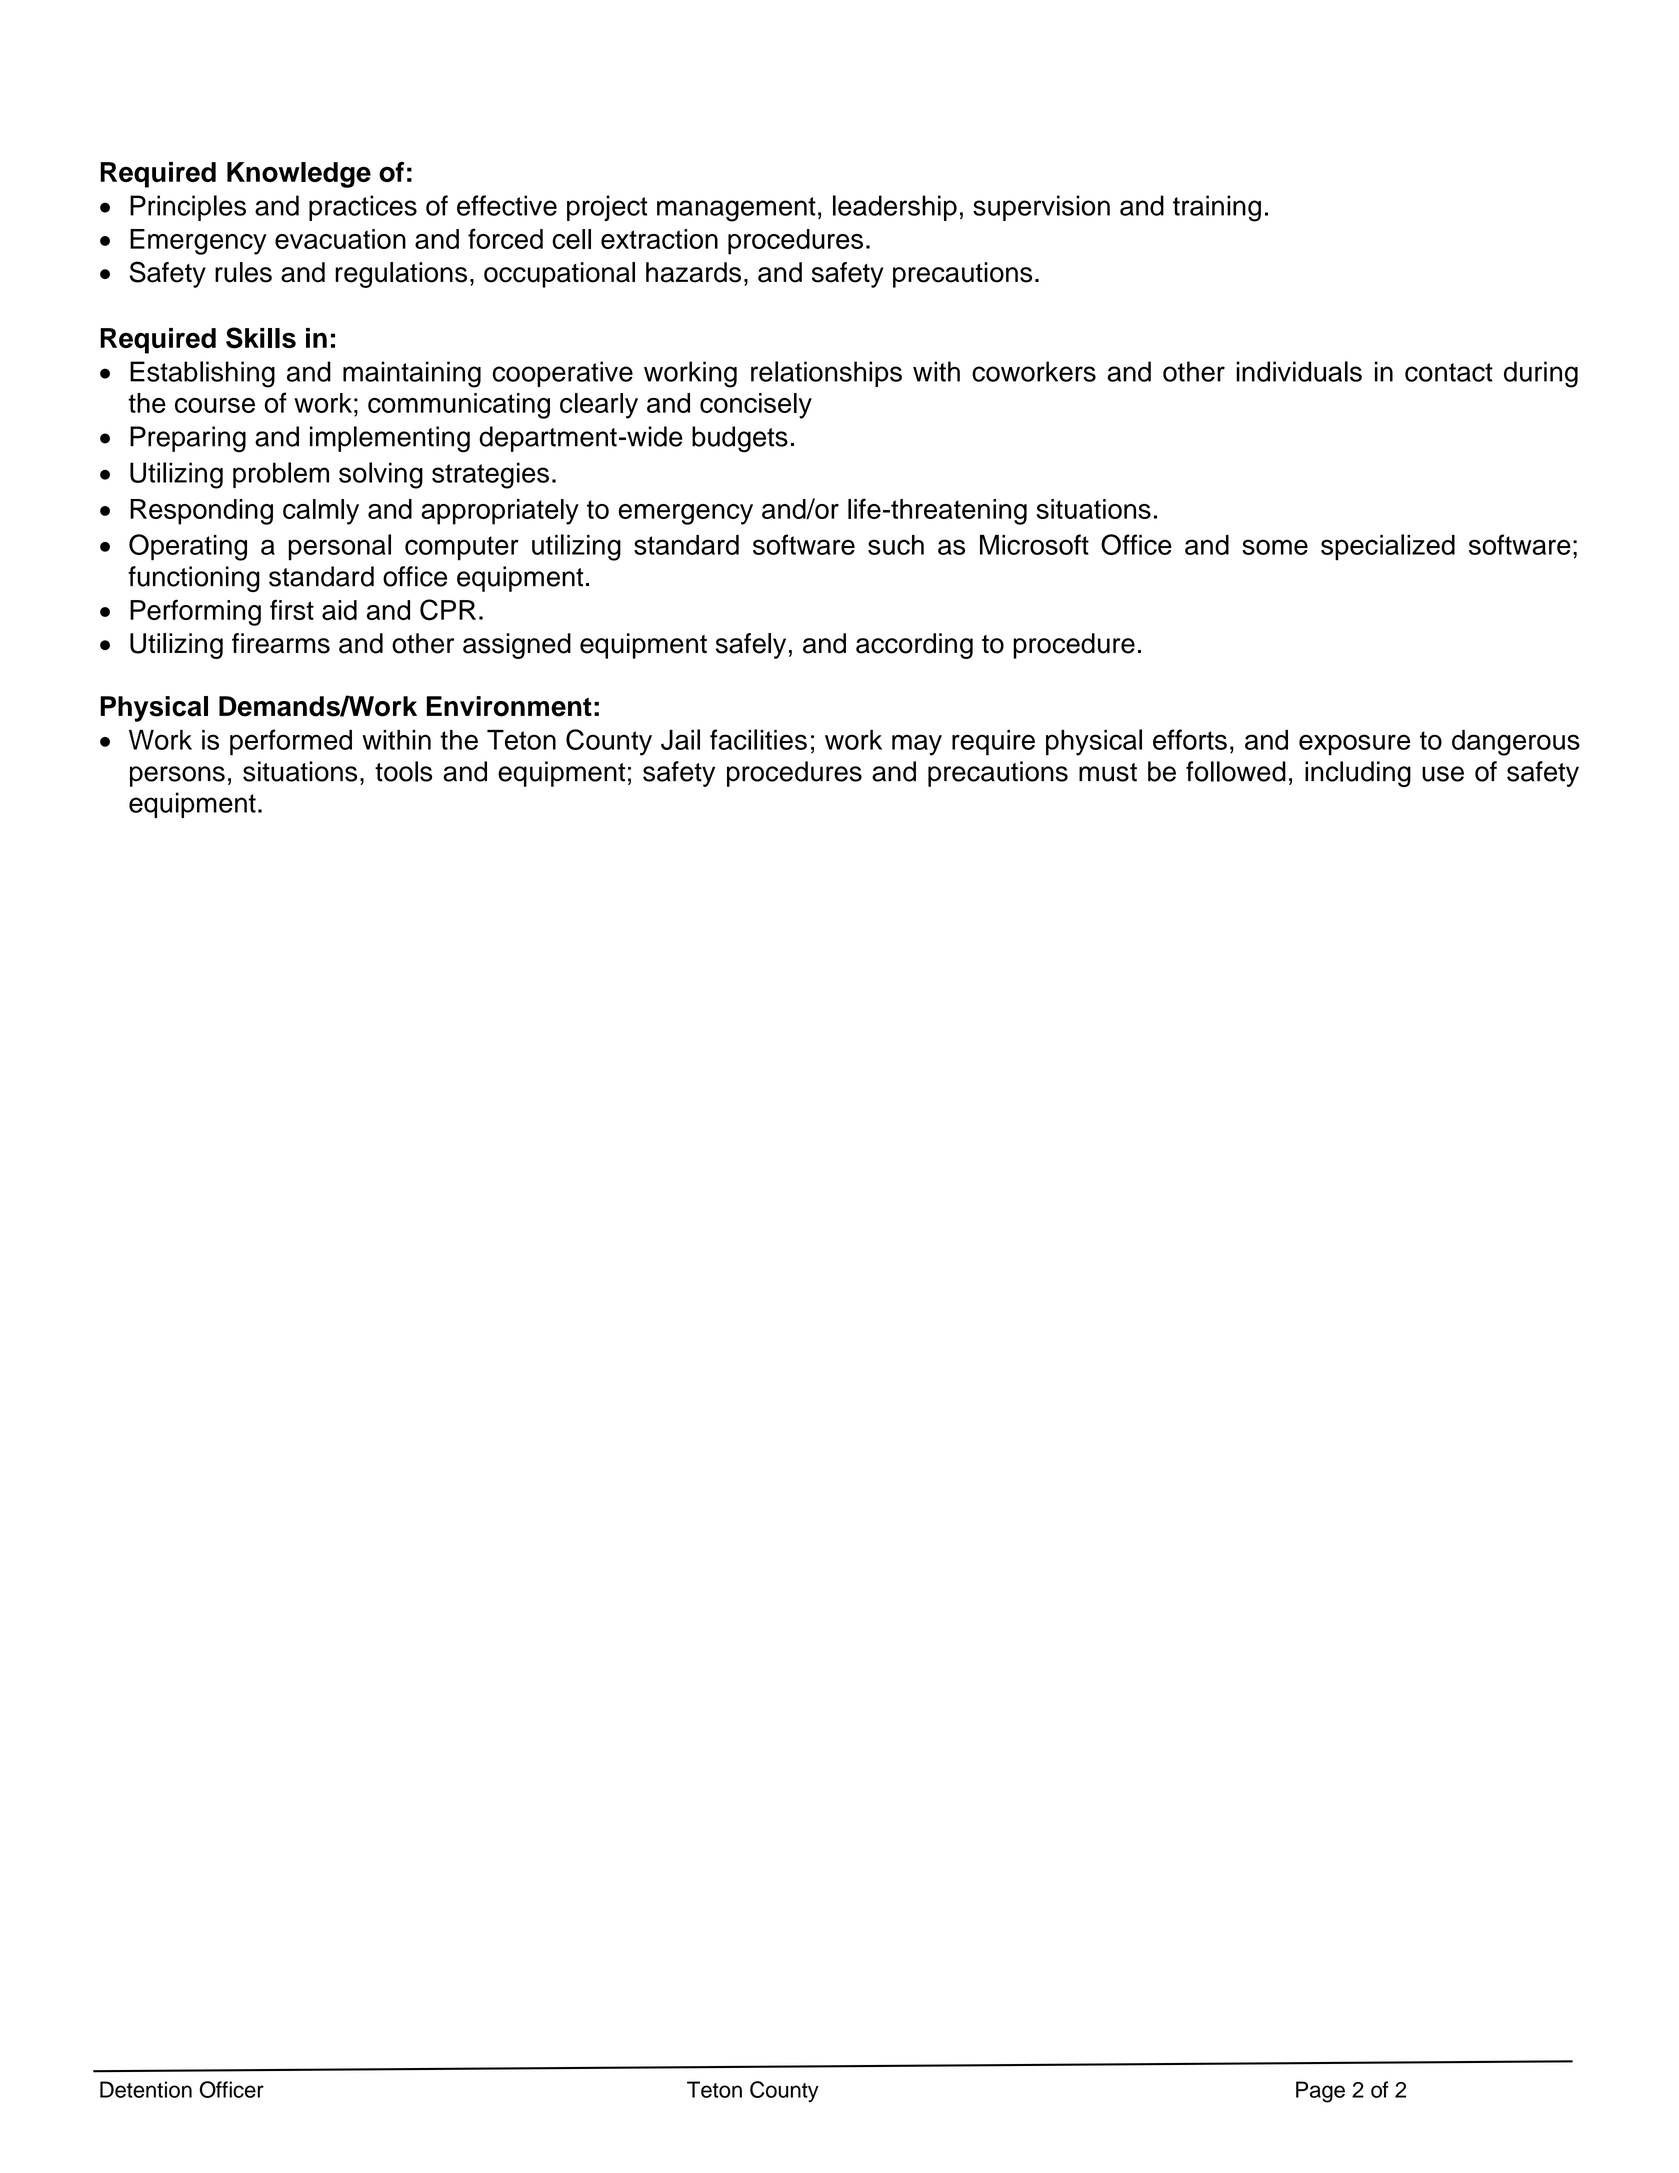 The width and height of the screenshot is (1679, 2173). Describe the element at coordinates (340, 239) in the screenshot. I see `evacuation` at that location.
